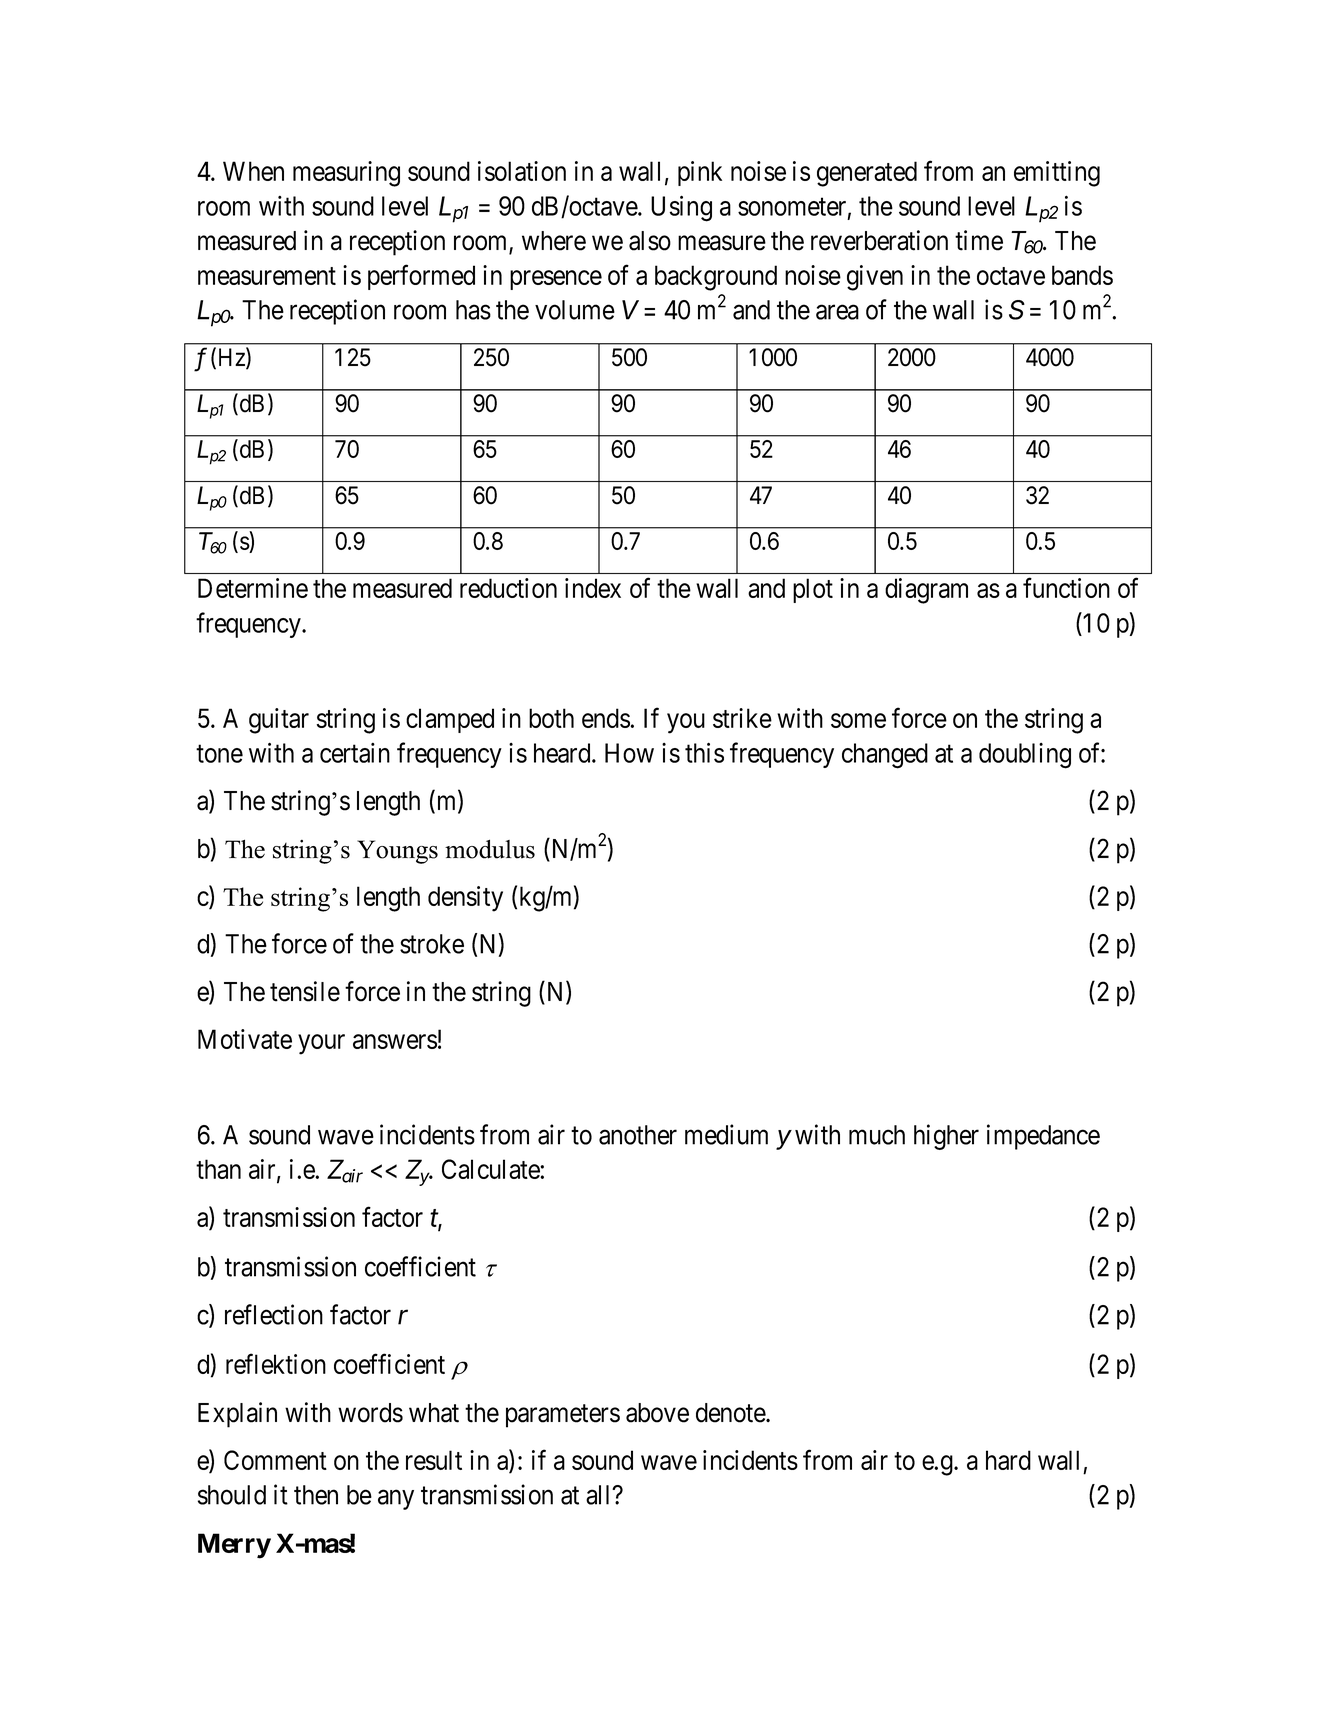 The height and width of the screenshot is (1728, 1336). Describe the element at coordinates (1008, 1460) in the screenshot. I see `hard` at that location.
